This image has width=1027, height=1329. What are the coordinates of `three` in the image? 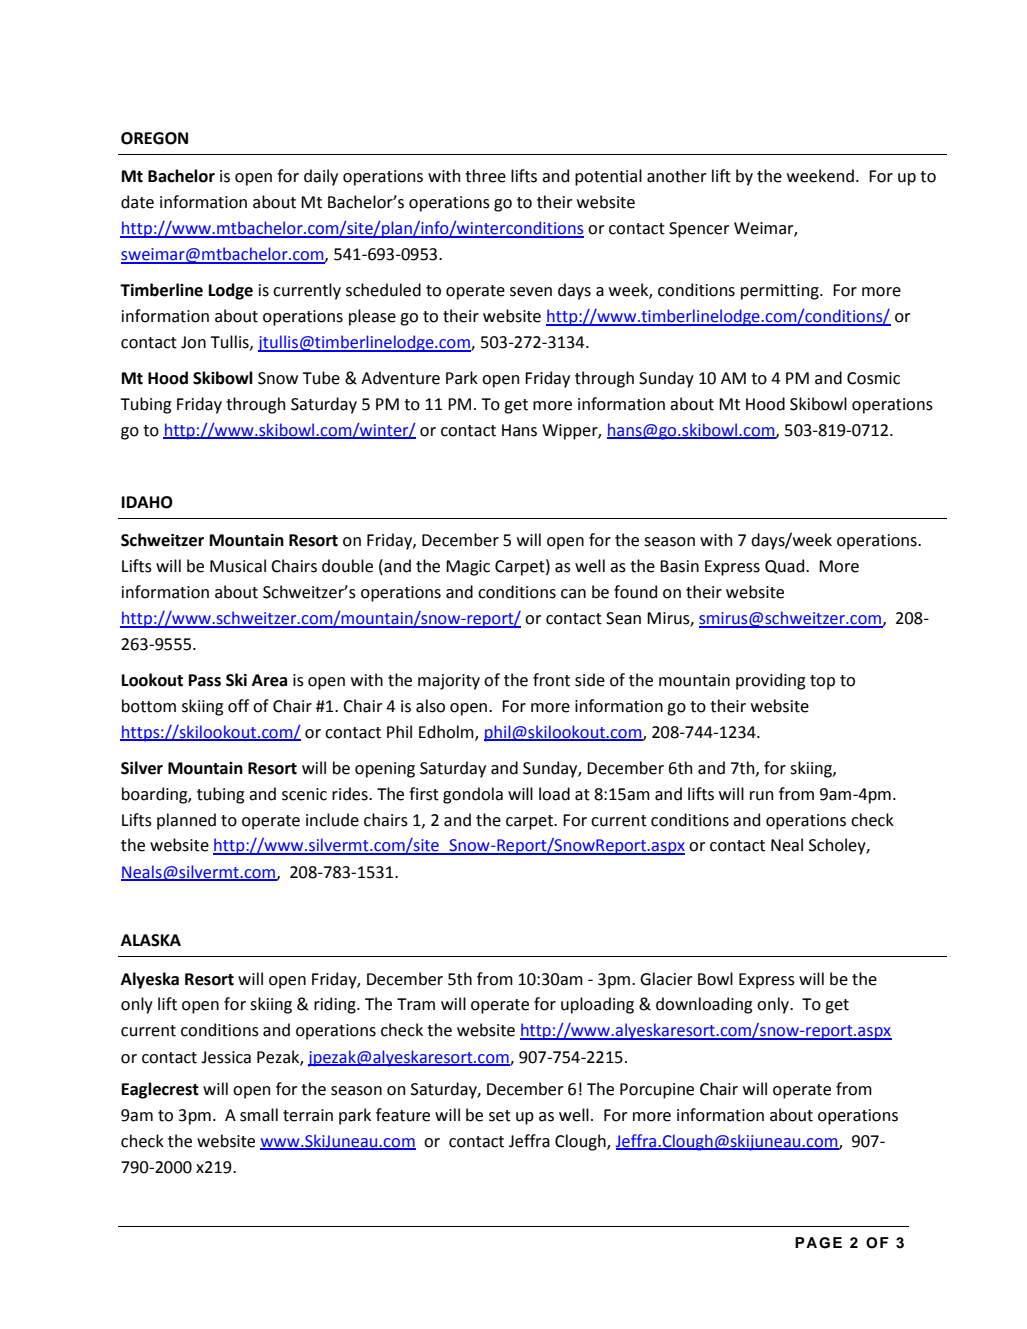 It's located at (485, 176).
